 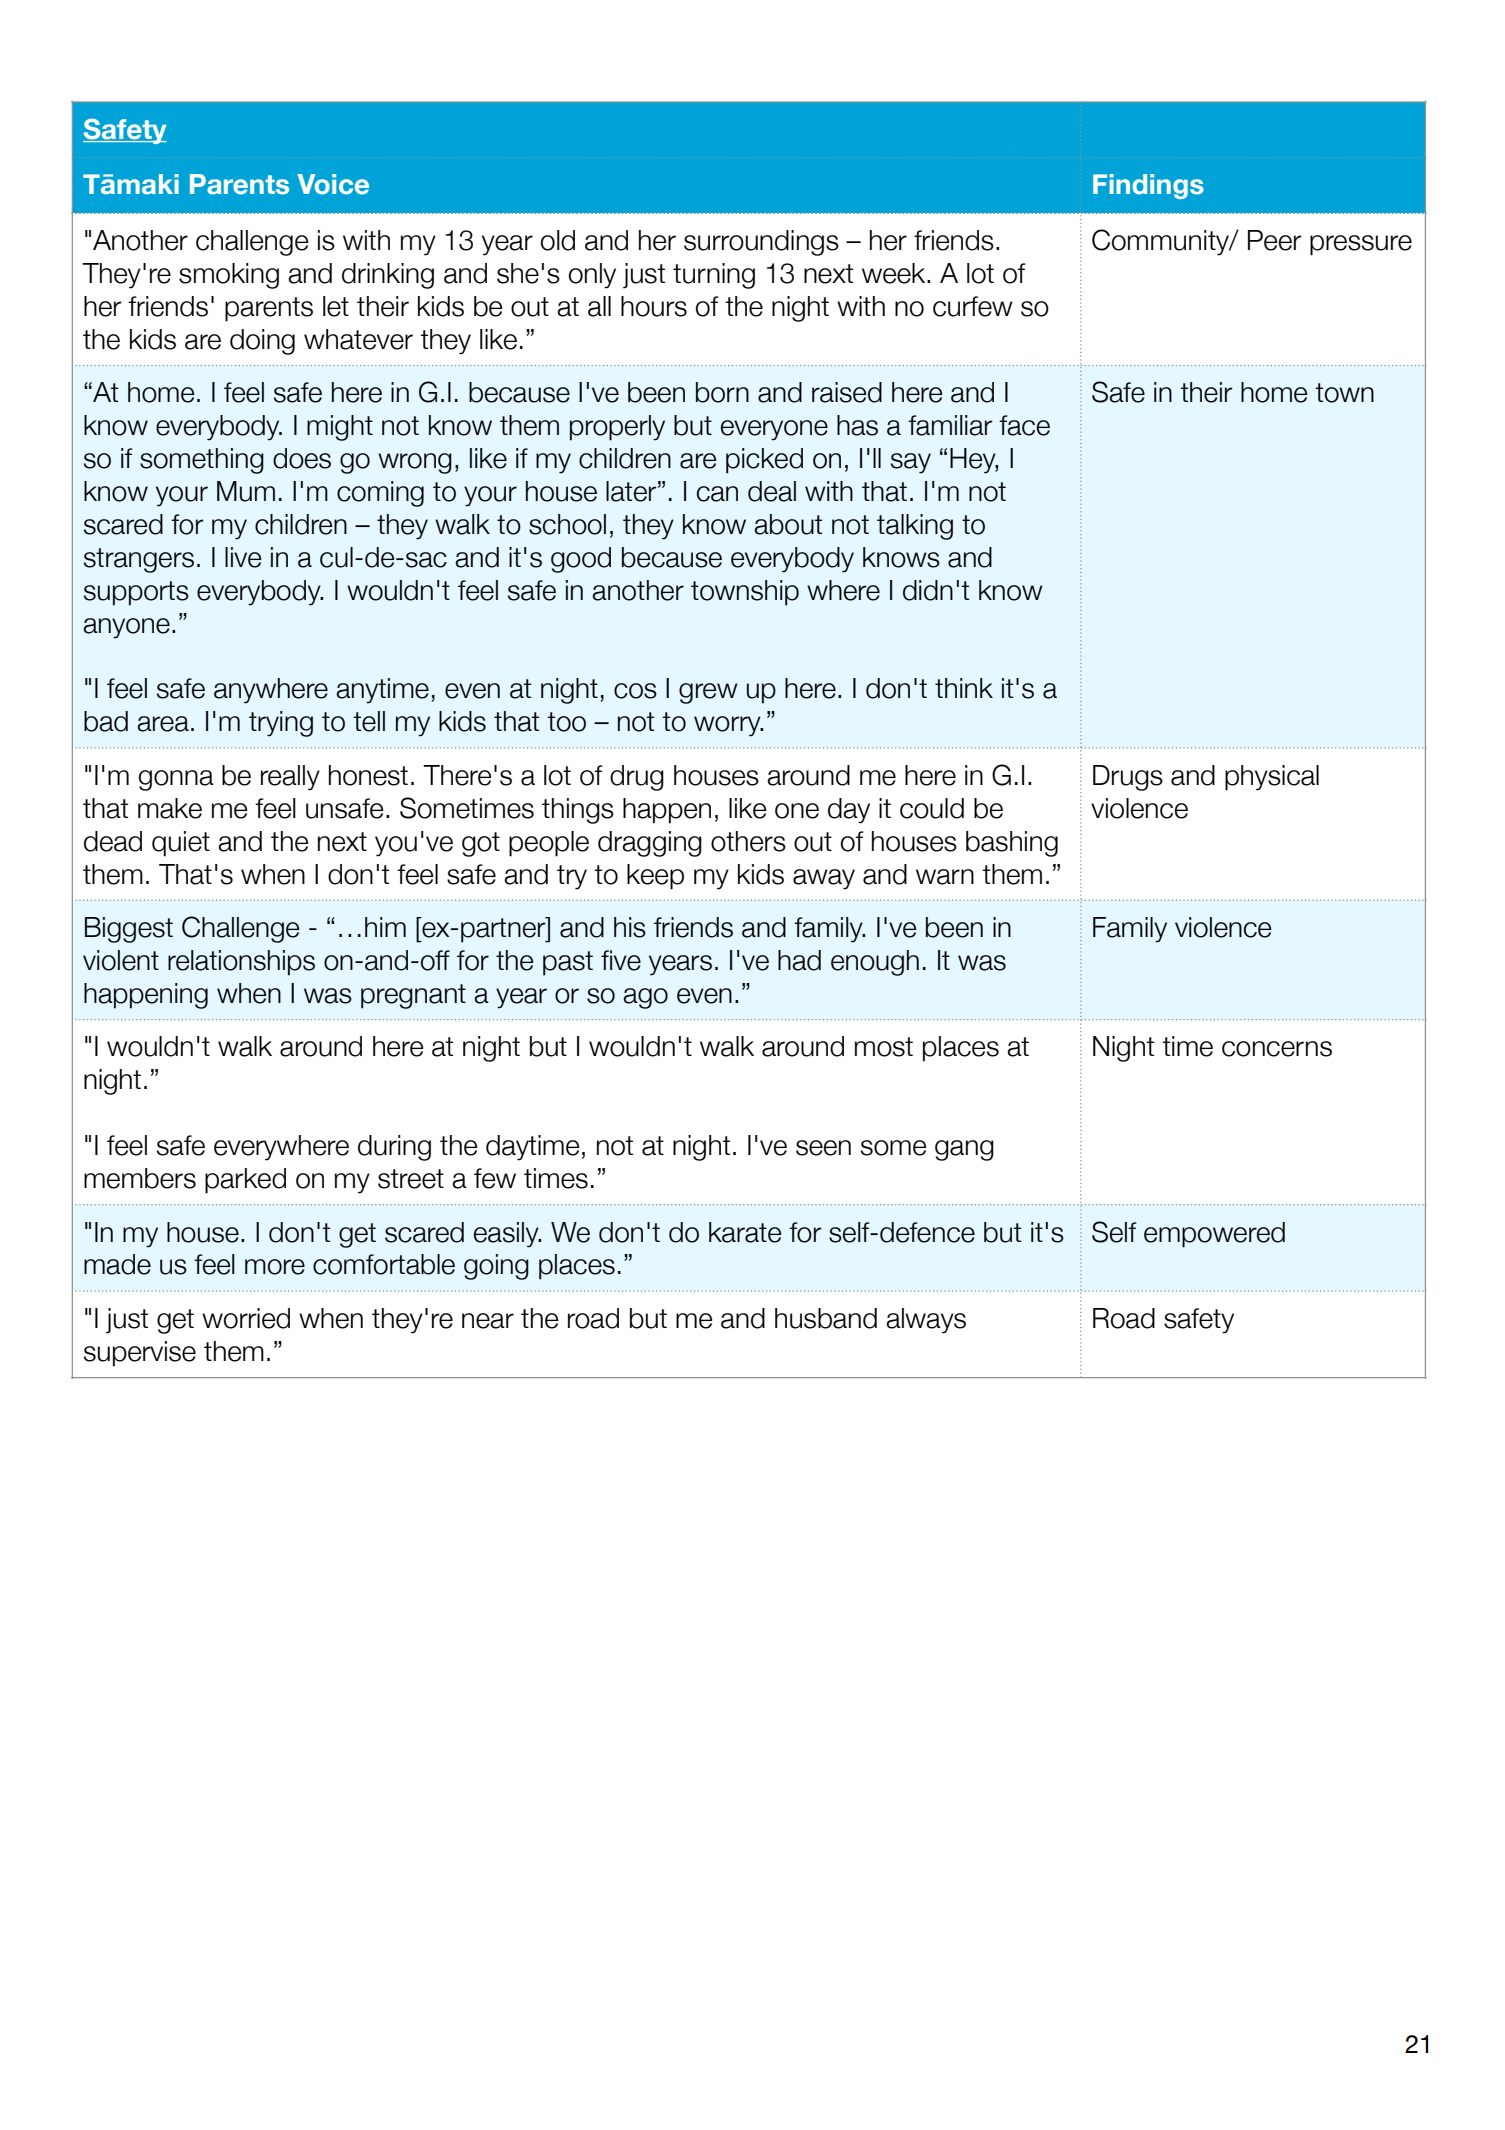 What do you see at coordinates (246, 491) in the document?
I see `Mum` at bounding box center [246, 491].
